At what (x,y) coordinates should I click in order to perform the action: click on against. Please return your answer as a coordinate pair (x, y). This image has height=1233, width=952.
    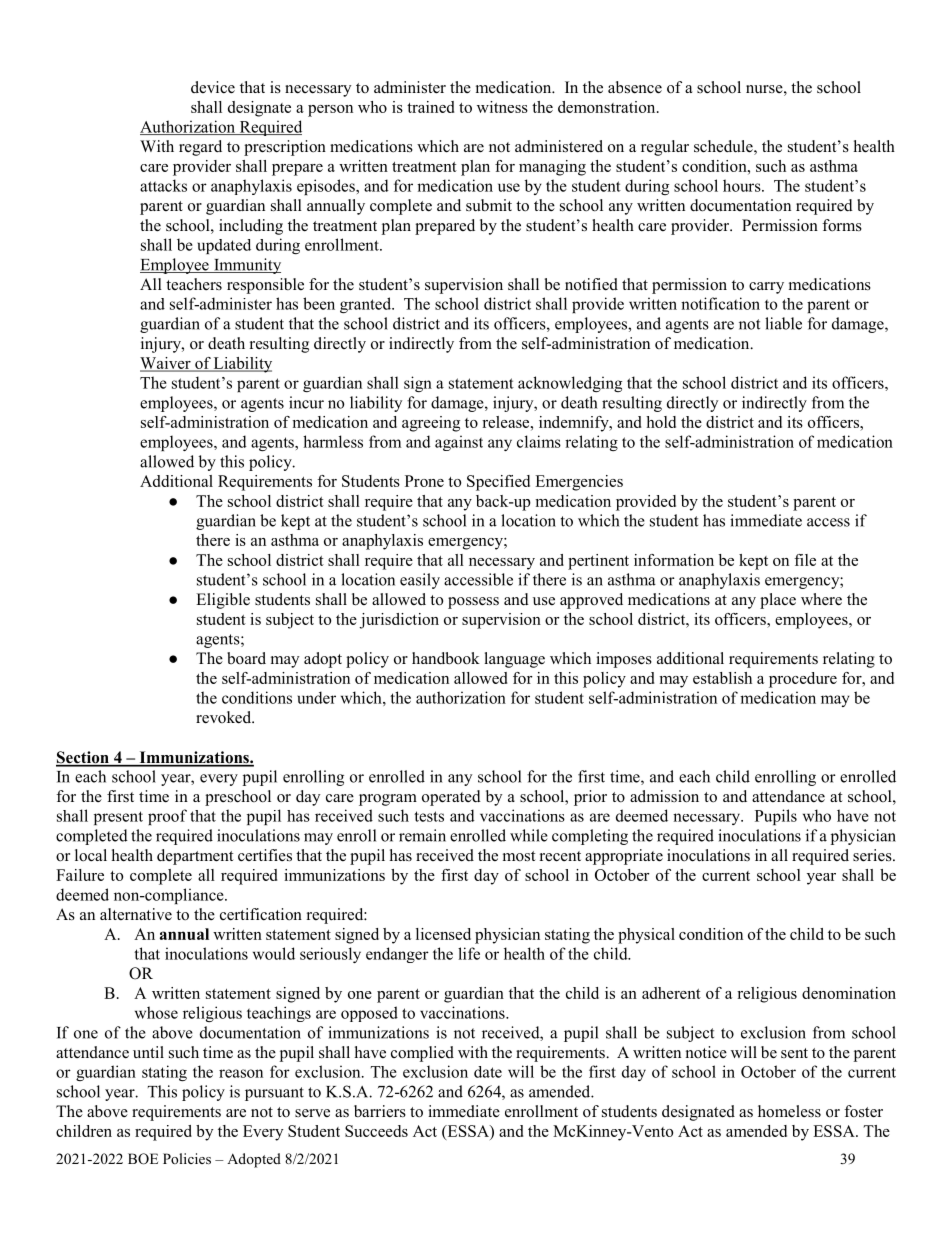
    Looking at the image, I should click on (459, 443).
